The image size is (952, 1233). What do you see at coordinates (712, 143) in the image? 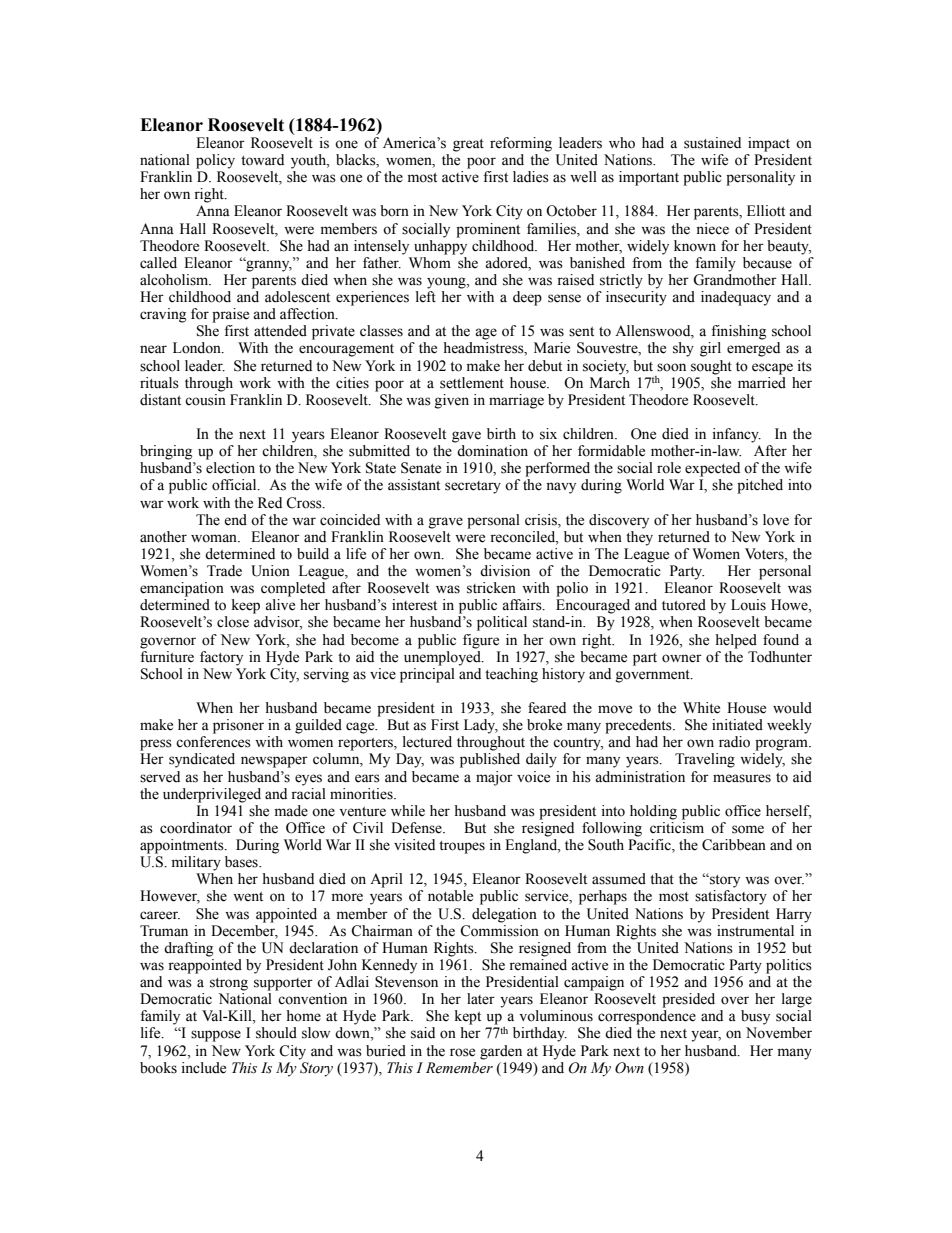
I see `sustained` at bounding box center [712, 143].
